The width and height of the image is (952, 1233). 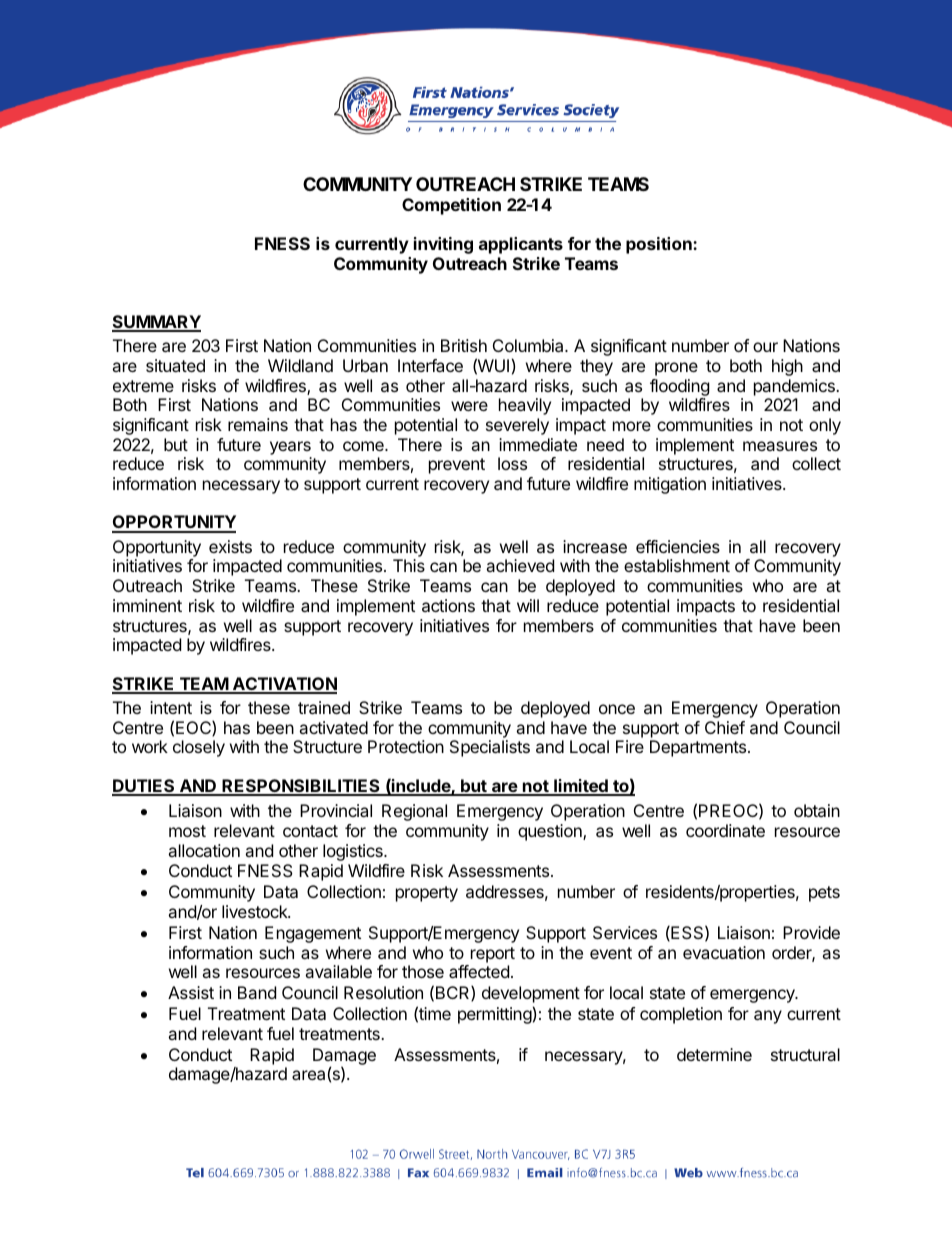 I want to click on establishment, so click(x=677, y=565).
